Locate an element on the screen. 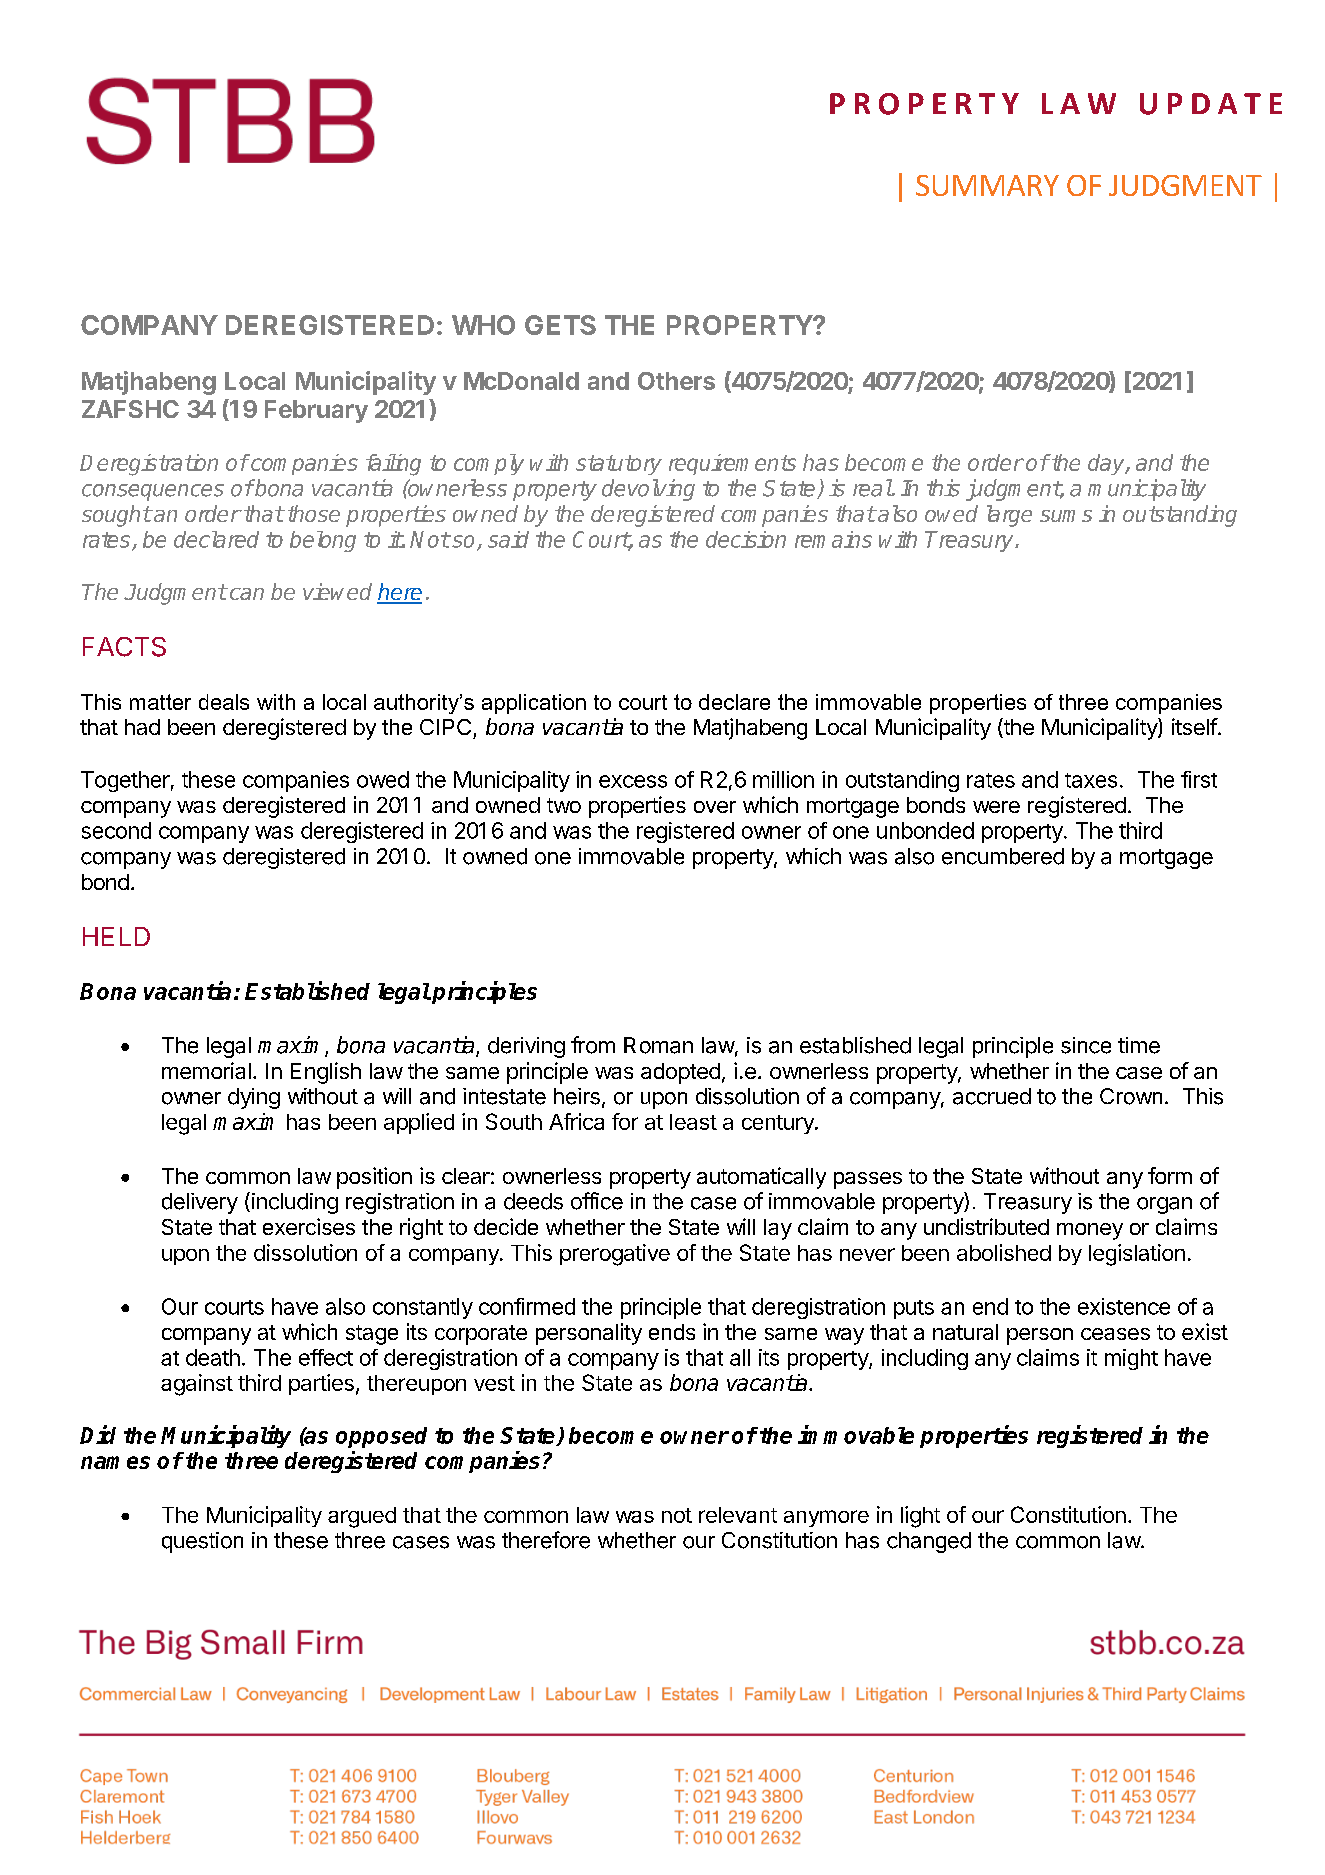 The image size is (1325, 1875). second is located at coordinates (116, 830).
